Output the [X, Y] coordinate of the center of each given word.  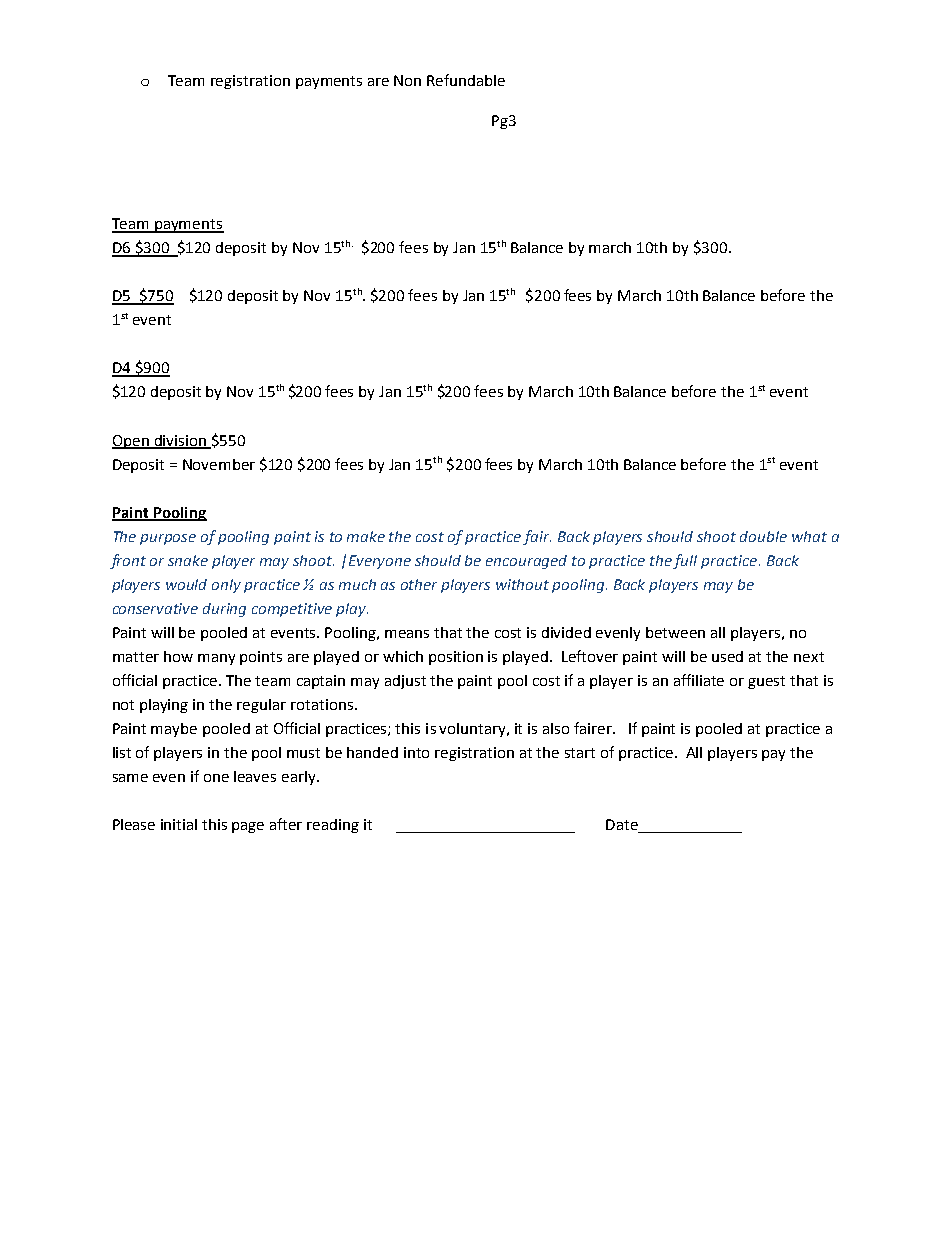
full [685, 561]
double [763, 536]
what [809, 536]
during [224, 610]
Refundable [466, 80]
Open [131, 442]
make [366, 536]
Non [407, 80]
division [180, 441]
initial [179, 824]
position [456, 658]
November [219, 464]
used [727, 656]
